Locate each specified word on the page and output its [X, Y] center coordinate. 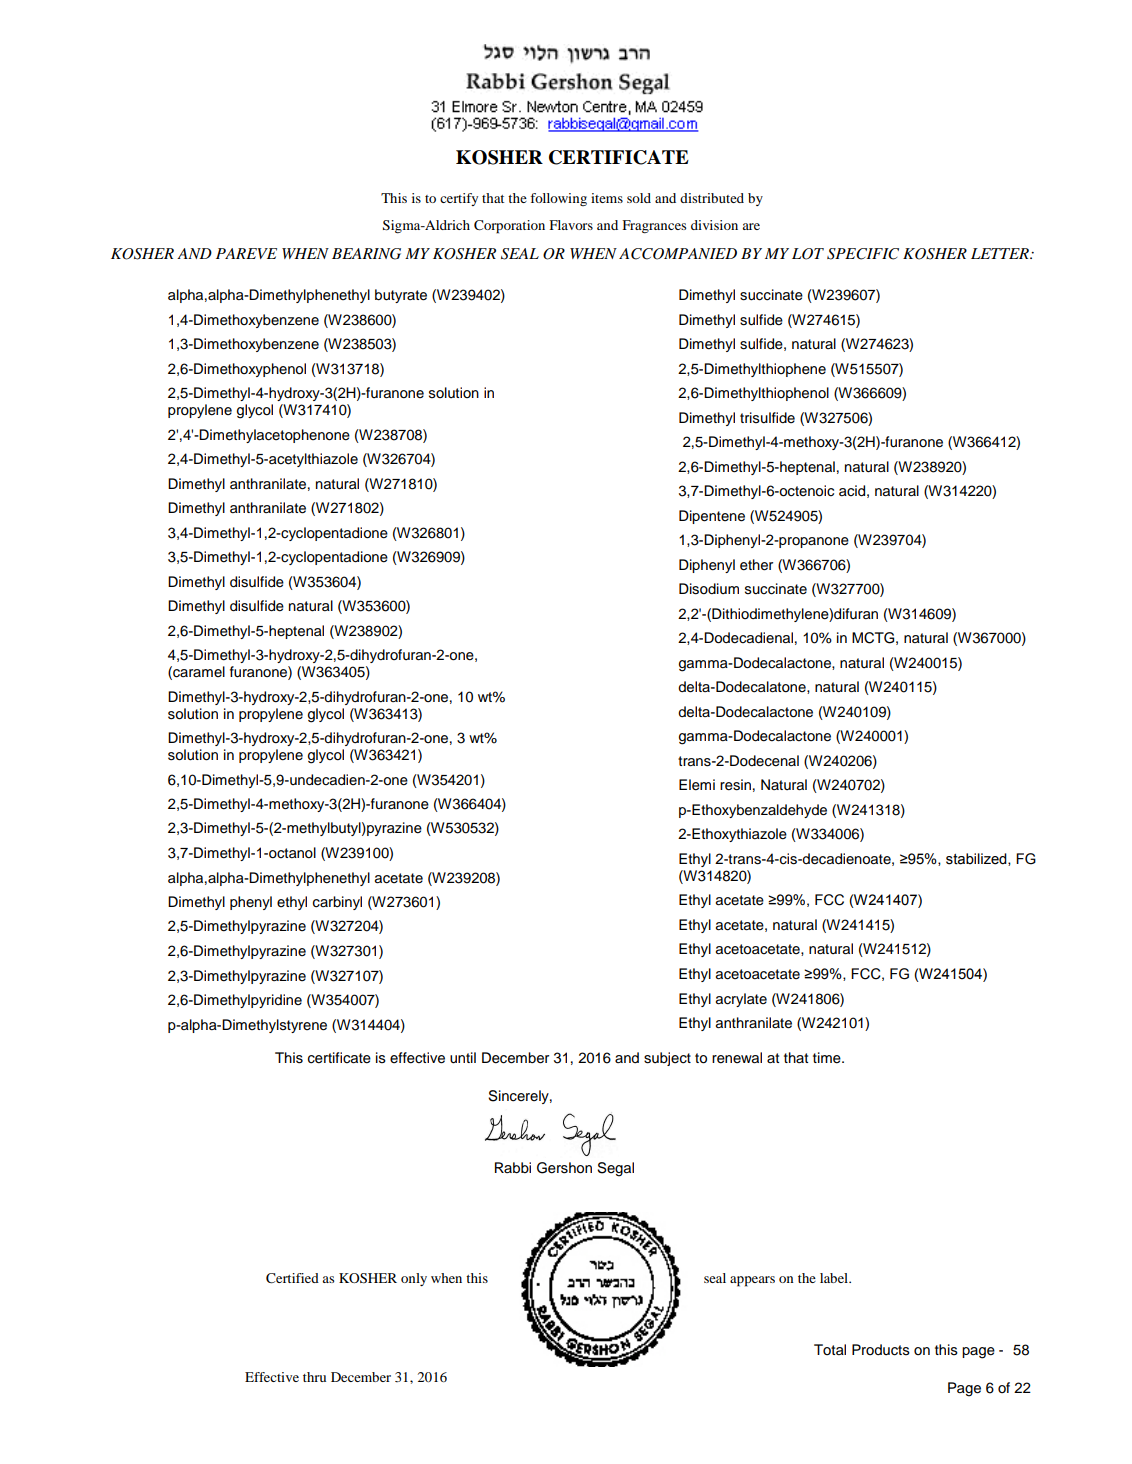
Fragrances [654, 226]
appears [752, 1281]
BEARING [366, 254]
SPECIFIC [863, 254]
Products [881, 1350]
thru [314, 1377]
